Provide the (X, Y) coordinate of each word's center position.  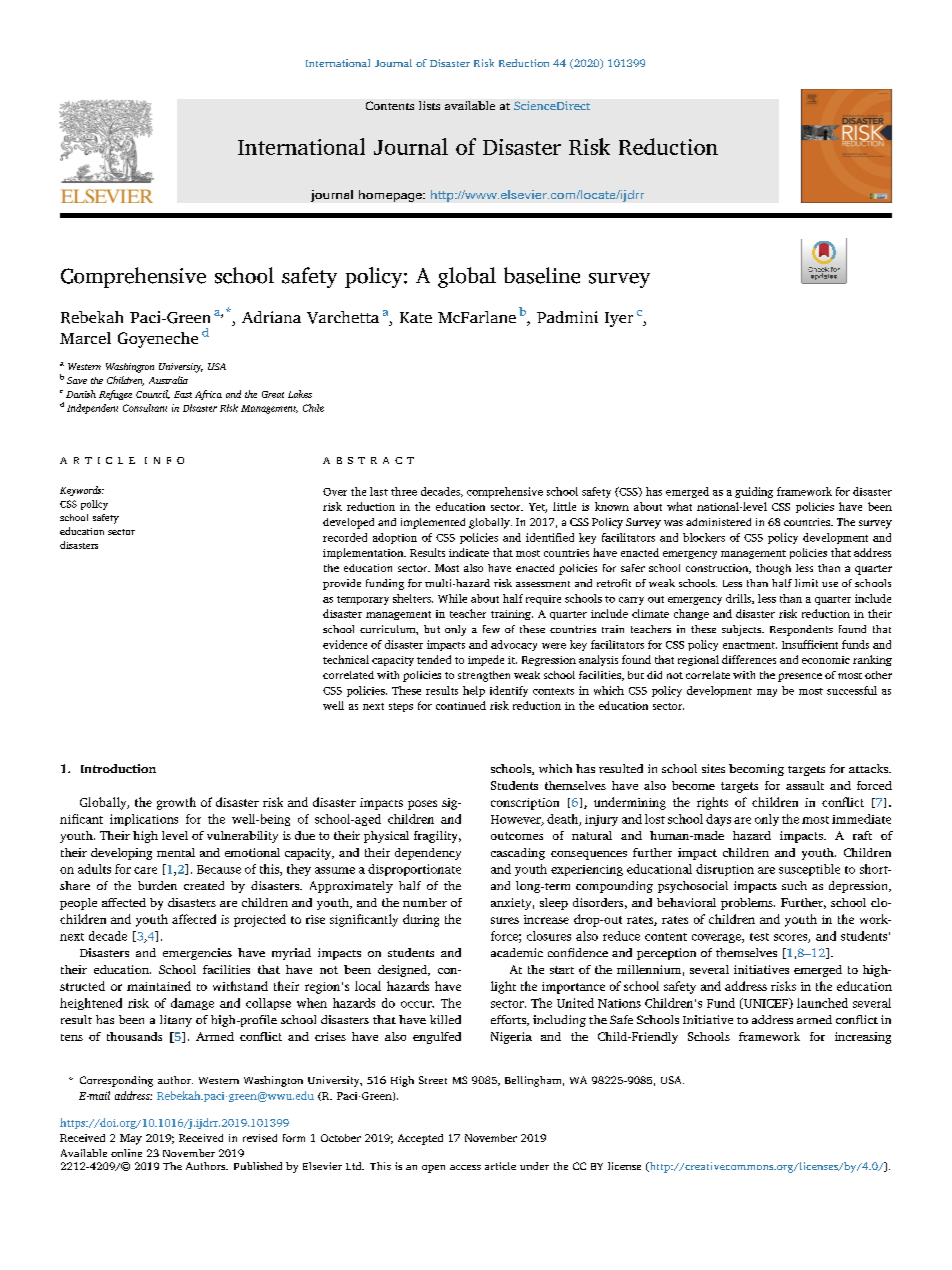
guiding (754, 492)
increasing (863, 1038)
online (126, 1153)
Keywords (82, 491)
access (465, 1167)
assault (805, 785)
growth (176, 803)
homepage (391, 196)
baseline (542, 275)
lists (429, 105)
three (404, 491)
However (517, 820)
